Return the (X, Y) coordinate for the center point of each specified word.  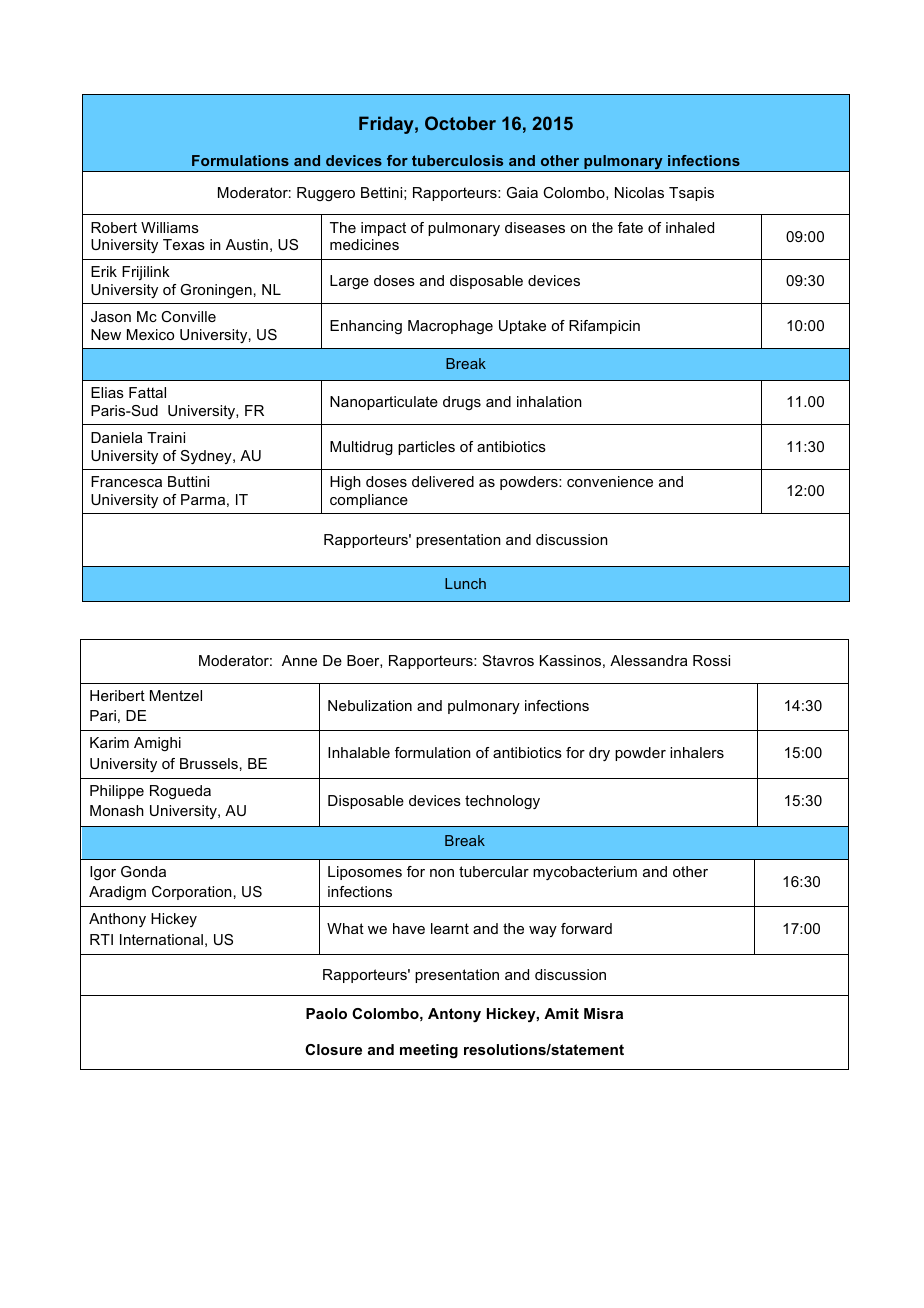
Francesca (126, 481)
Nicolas (639, 192)
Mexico (150, 334)
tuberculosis (457, 160)
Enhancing (366, 327)
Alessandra (648, 660)
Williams (170, 227)
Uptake (522, 327)
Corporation (192, 893)
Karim (109, 742)
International (161, 939)
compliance (369, 501)
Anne (299, 660)
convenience (610, 481)
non (442, 873)
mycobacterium (585, 873)
